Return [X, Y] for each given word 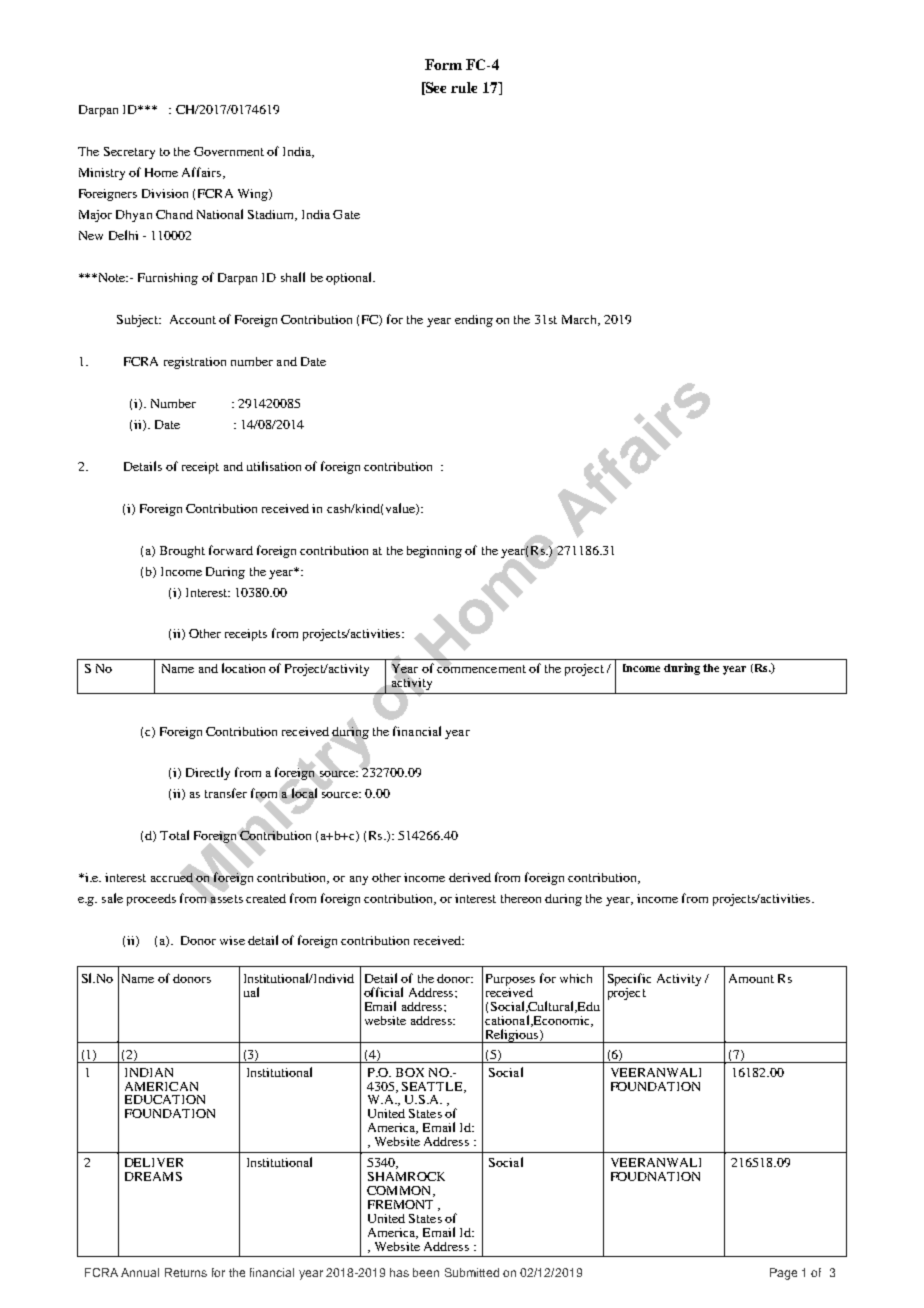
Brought [182, 552]
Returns [186, 1272]
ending [474, 321]
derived [470, 877]
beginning [434, 552]
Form [443, 64]
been [426, 1272]
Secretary [129, 153]
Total [174, 835]
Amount [751, 978]
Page [783, 1274]
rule [464, 87]
